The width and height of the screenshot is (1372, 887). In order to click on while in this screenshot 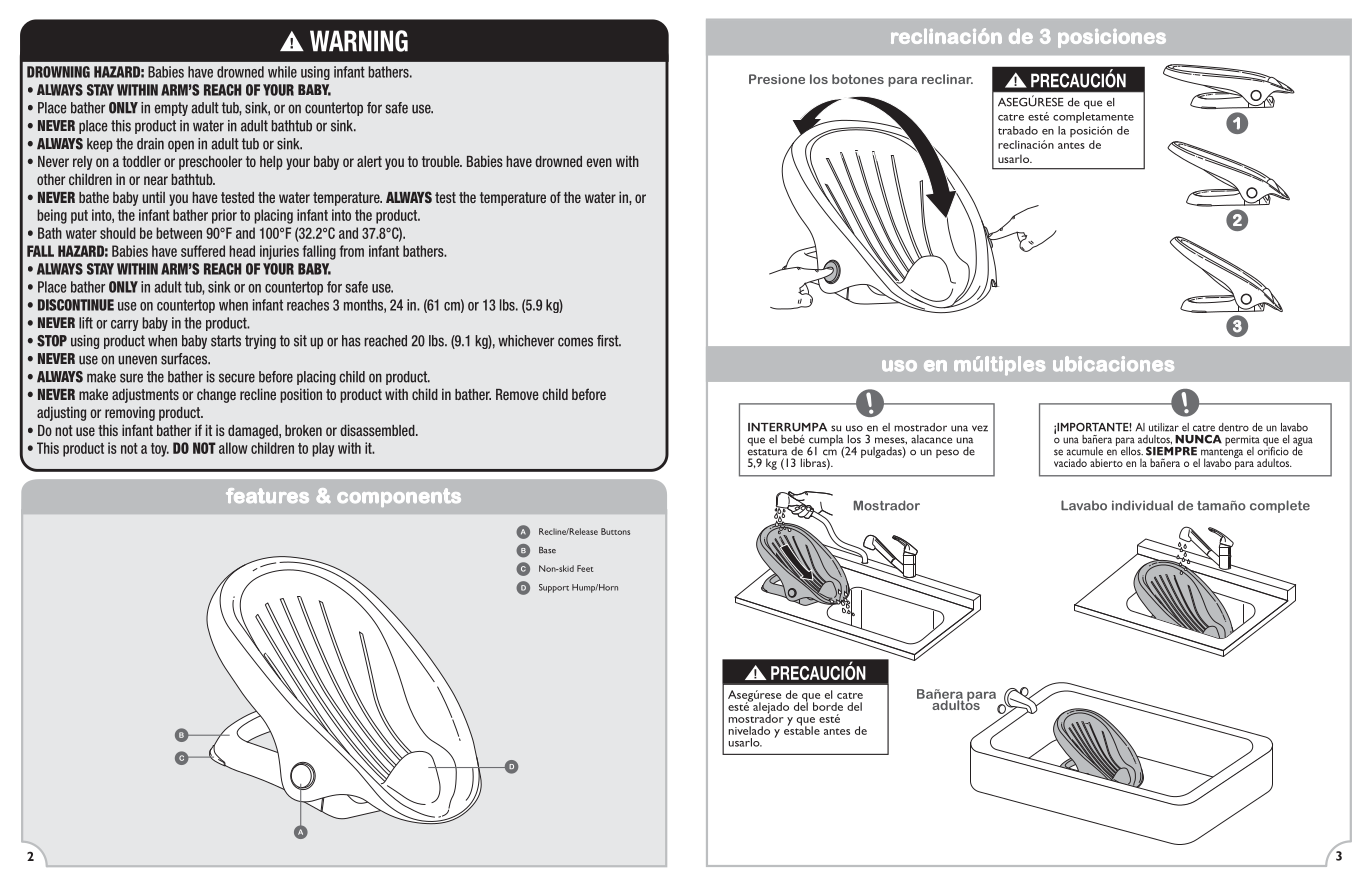, I will do `click(282, 72)`.
